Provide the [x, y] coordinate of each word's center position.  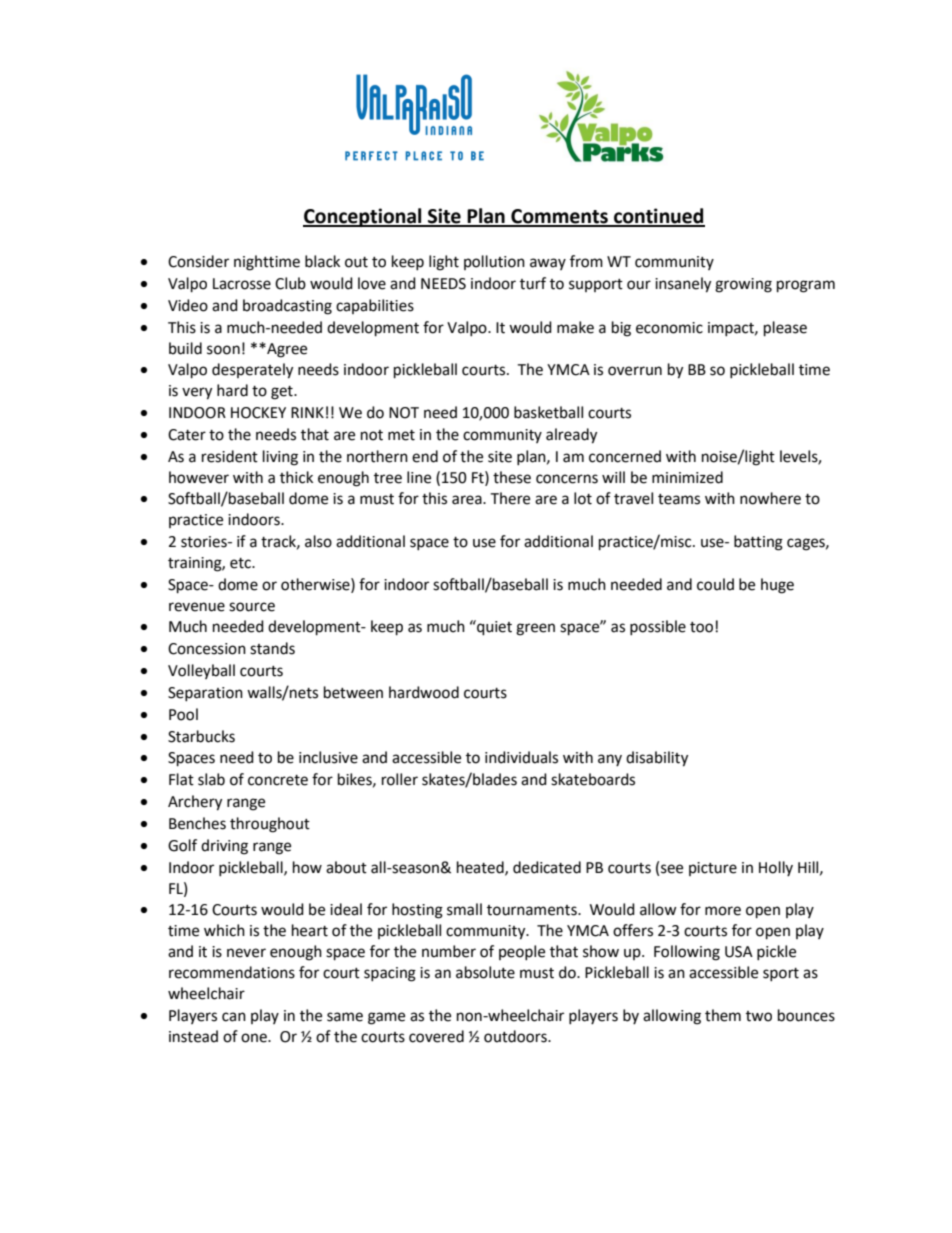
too [701, 627]
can [234, 1017]
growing [743, 285]
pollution [494, 262]
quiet [493, 628]
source [252, 607]
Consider [198, 261]
